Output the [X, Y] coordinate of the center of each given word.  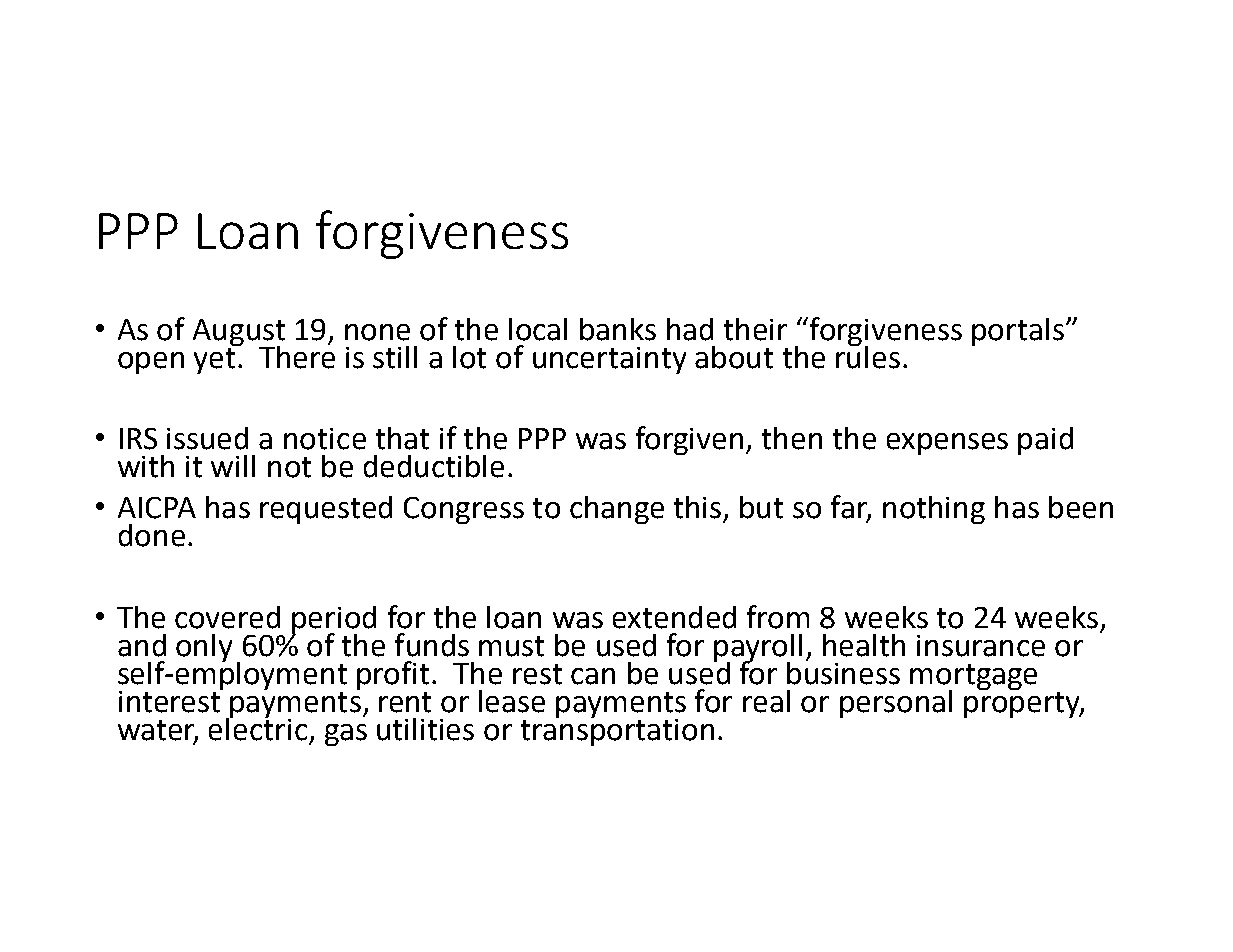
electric [258, 728]
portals [1018, 332]
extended [674, 617]
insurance [981, 646]
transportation [617, 731]
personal [896, 704]
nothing [934, 510]
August [239, 333]
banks [618, 329]
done [152, 535]
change [617, 510]
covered [227, 617]
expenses [947, 444]
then [792, 438]
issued [207, 438]
